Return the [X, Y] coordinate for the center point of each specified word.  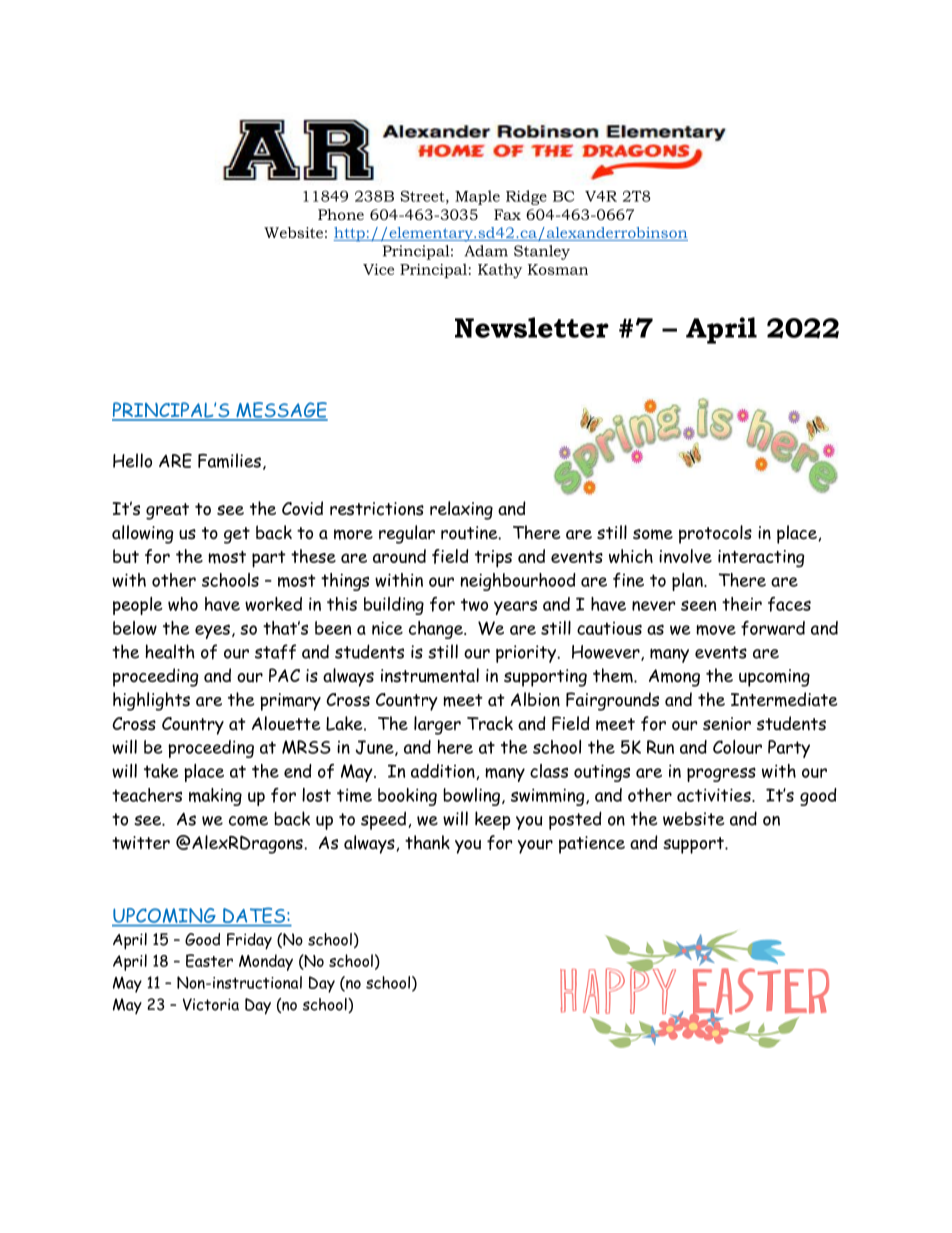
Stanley [542, 252]
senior [727, 724]
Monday [266, 962]
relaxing [461, 510]
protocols [715, 534]
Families [229, 460]
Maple [477, 197]
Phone [341, 214]
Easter [209, 961]
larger [437, 725]
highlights [151, 701]
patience [592, 845]
